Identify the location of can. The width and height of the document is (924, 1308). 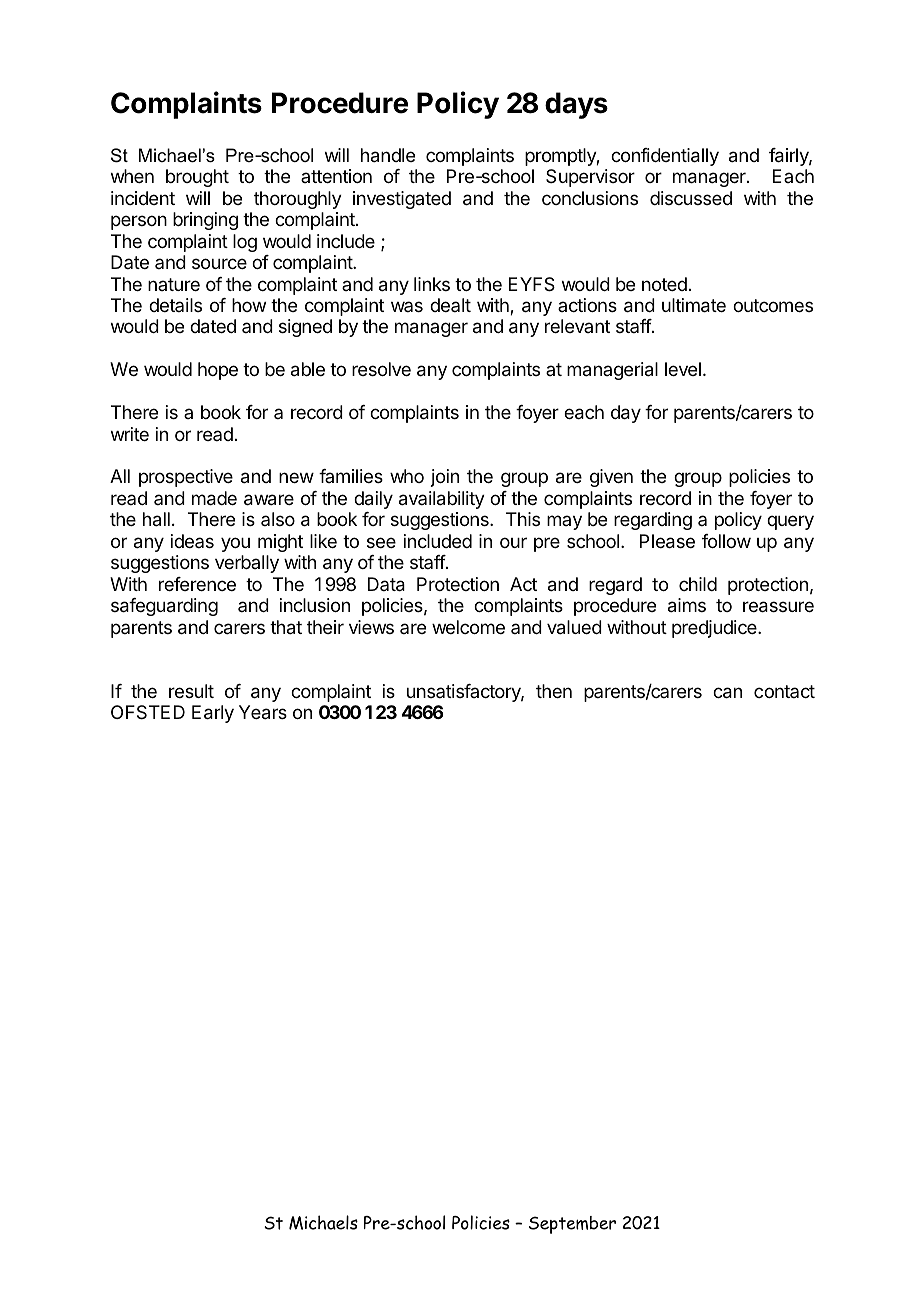
(727, 693).
